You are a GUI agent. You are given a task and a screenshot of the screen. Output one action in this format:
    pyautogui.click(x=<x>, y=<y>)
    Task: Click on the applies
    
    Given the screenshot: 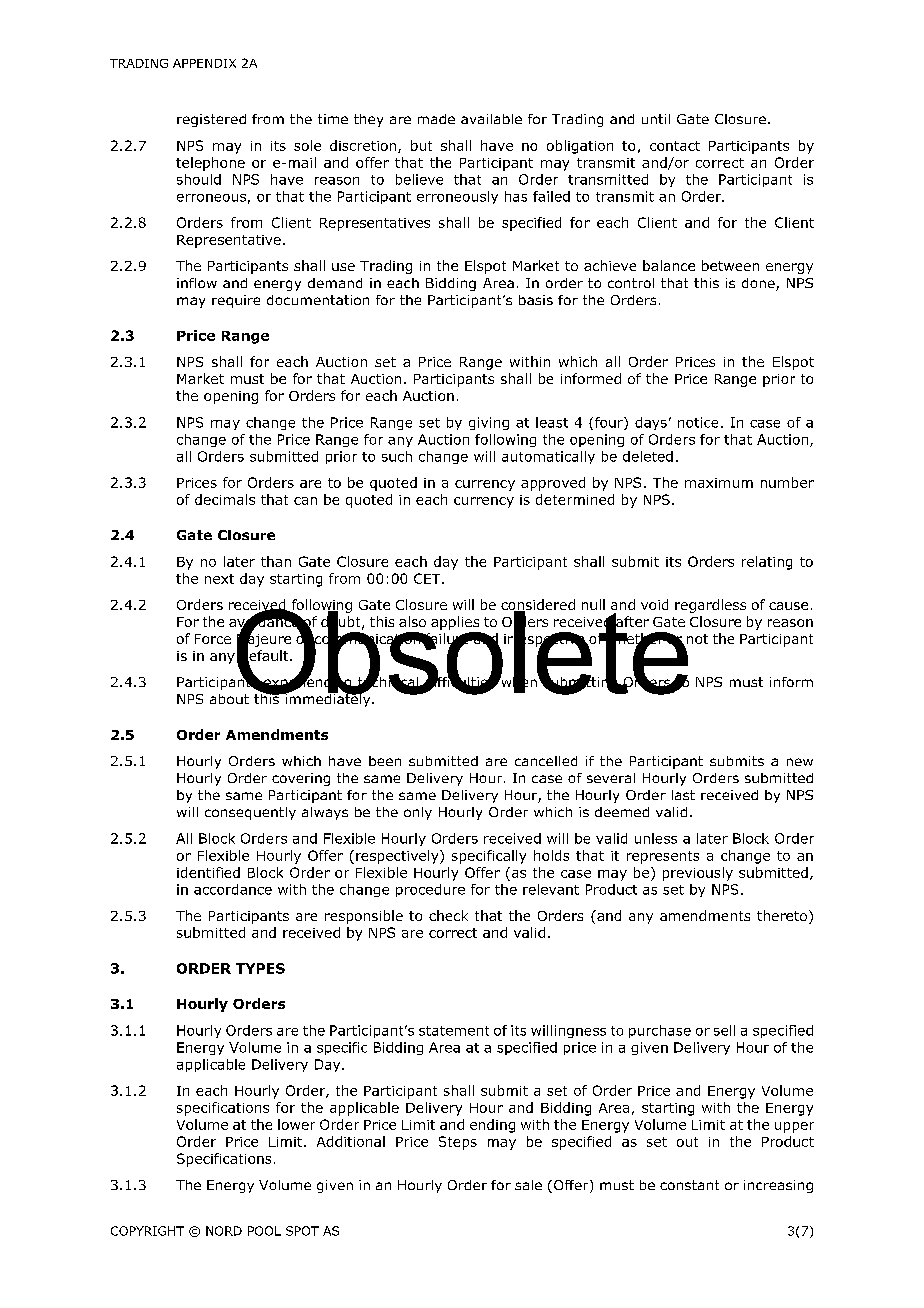 What is the action you would take?
    pyautogui.click(x=455, y=623)
